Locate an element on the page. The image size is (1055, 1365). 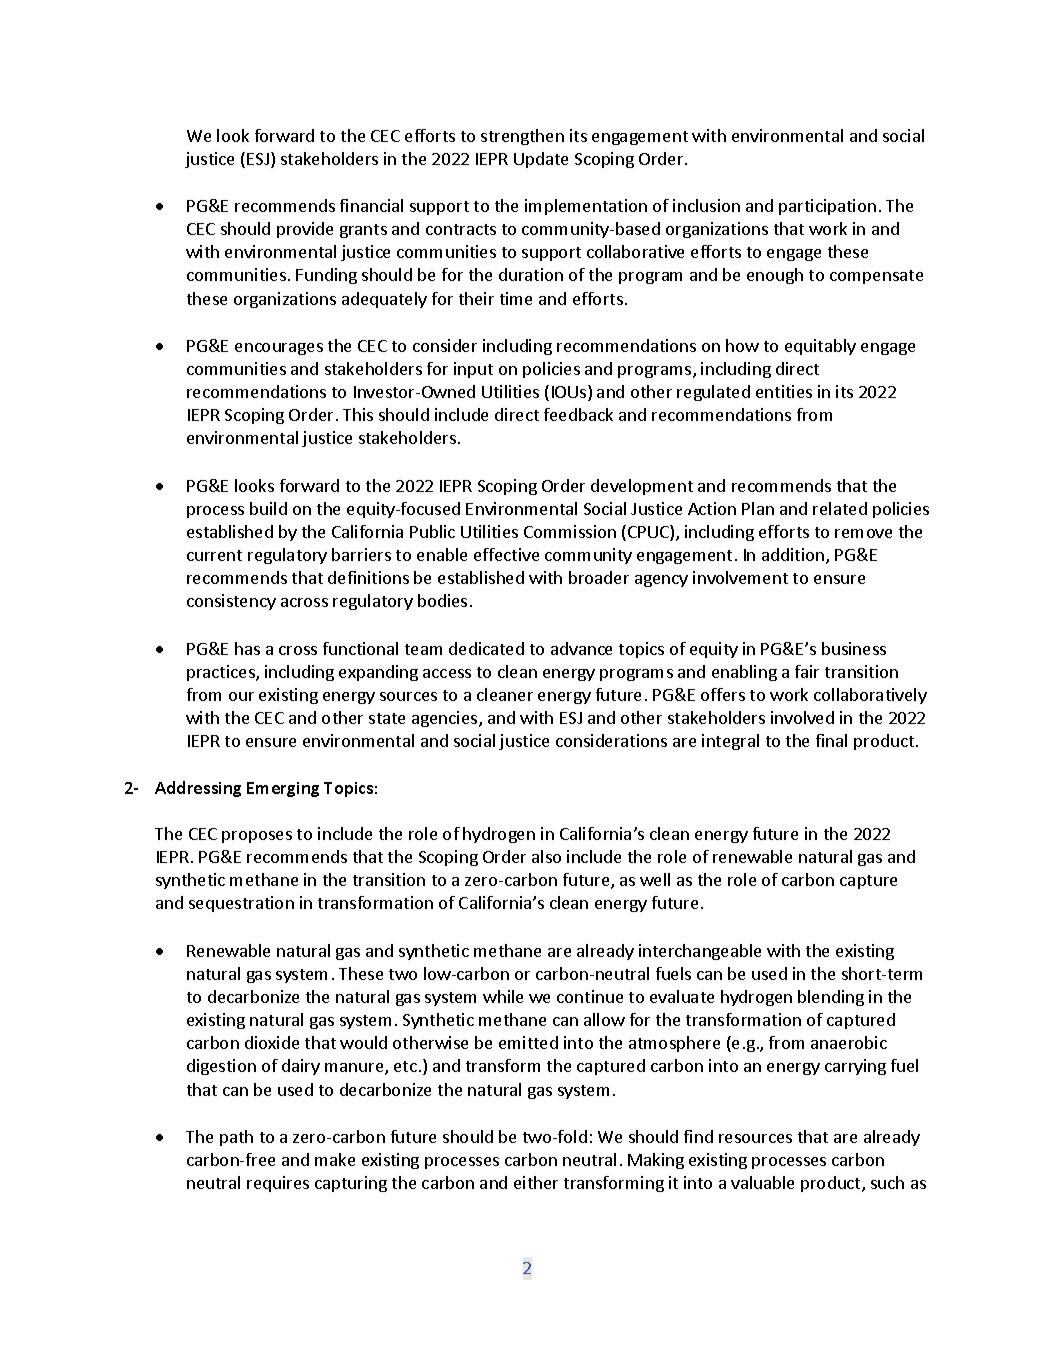
Update is located at coordinates (541, 160).
